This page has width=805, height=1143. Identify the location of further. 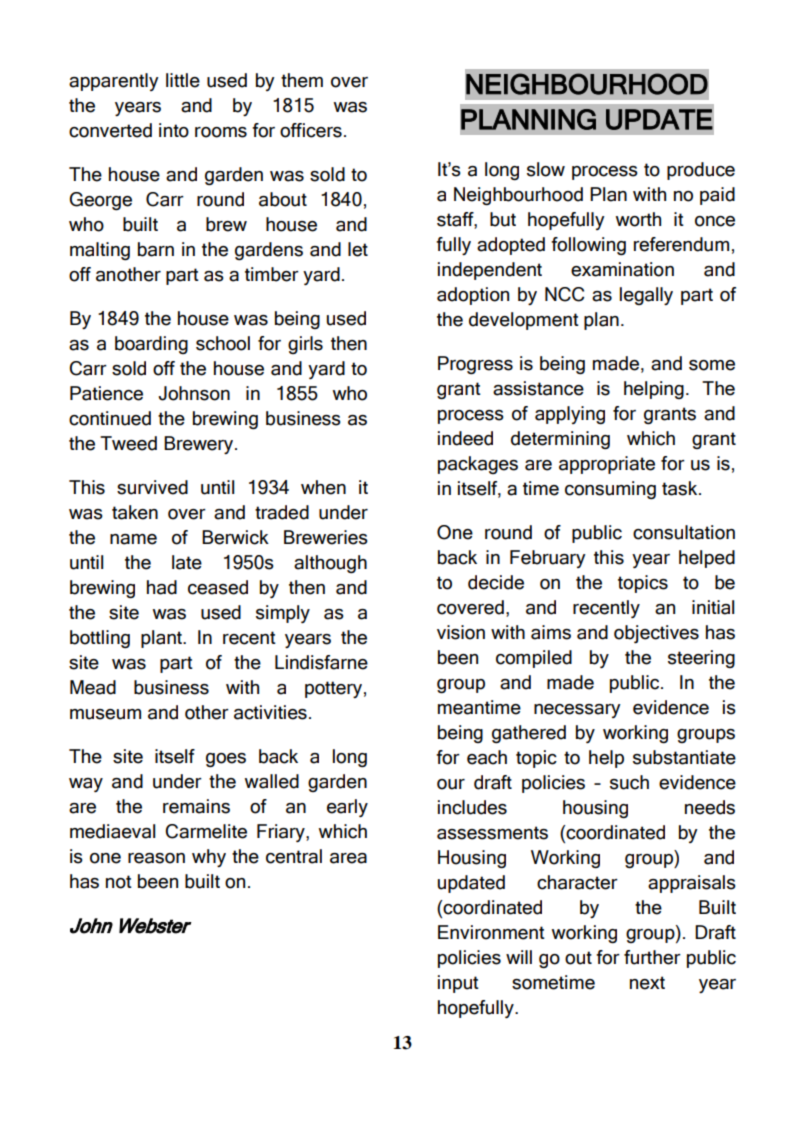
(652, 957).
